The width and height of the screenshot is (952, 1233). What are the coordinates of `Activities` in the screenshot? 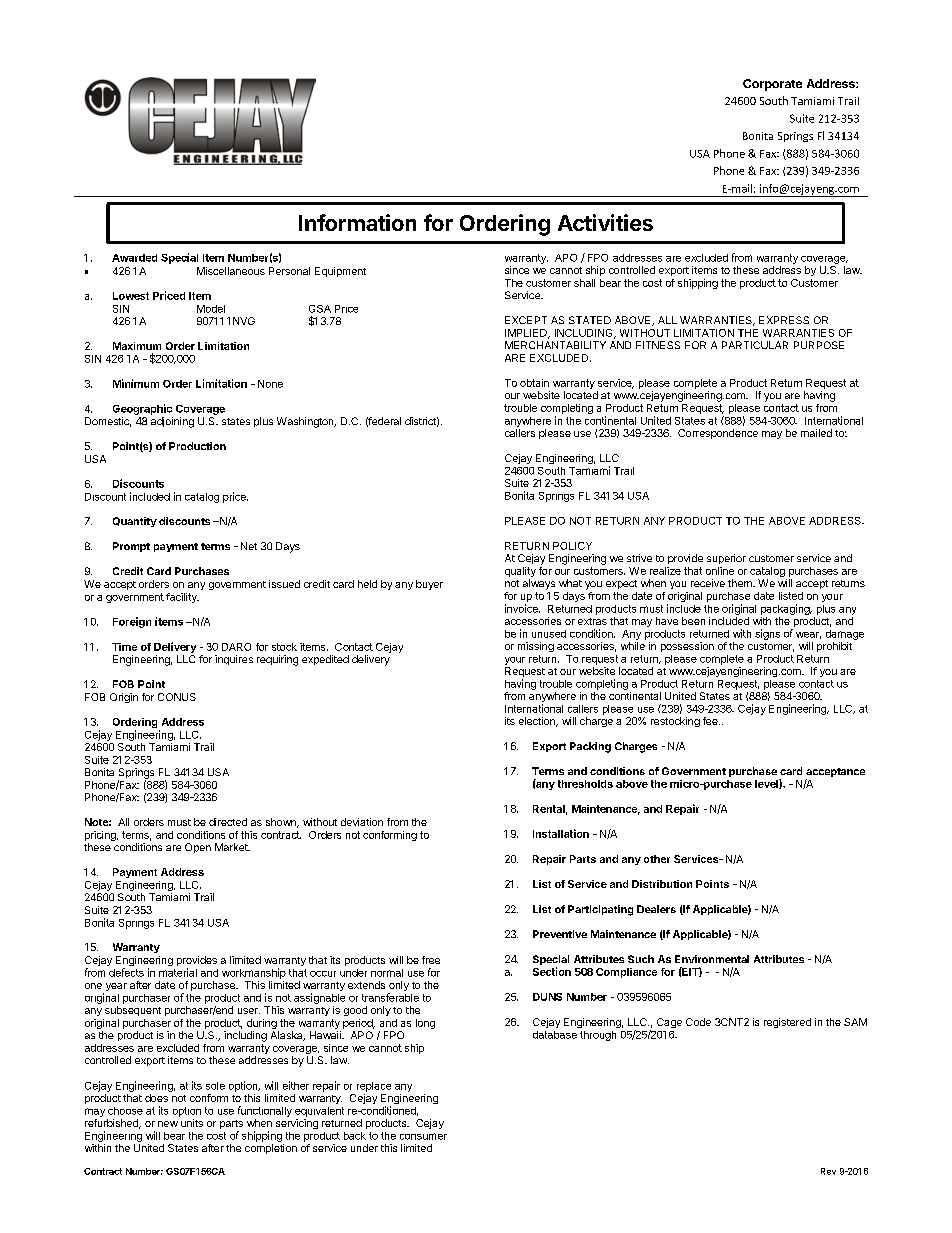 It's located at (605, 222).
